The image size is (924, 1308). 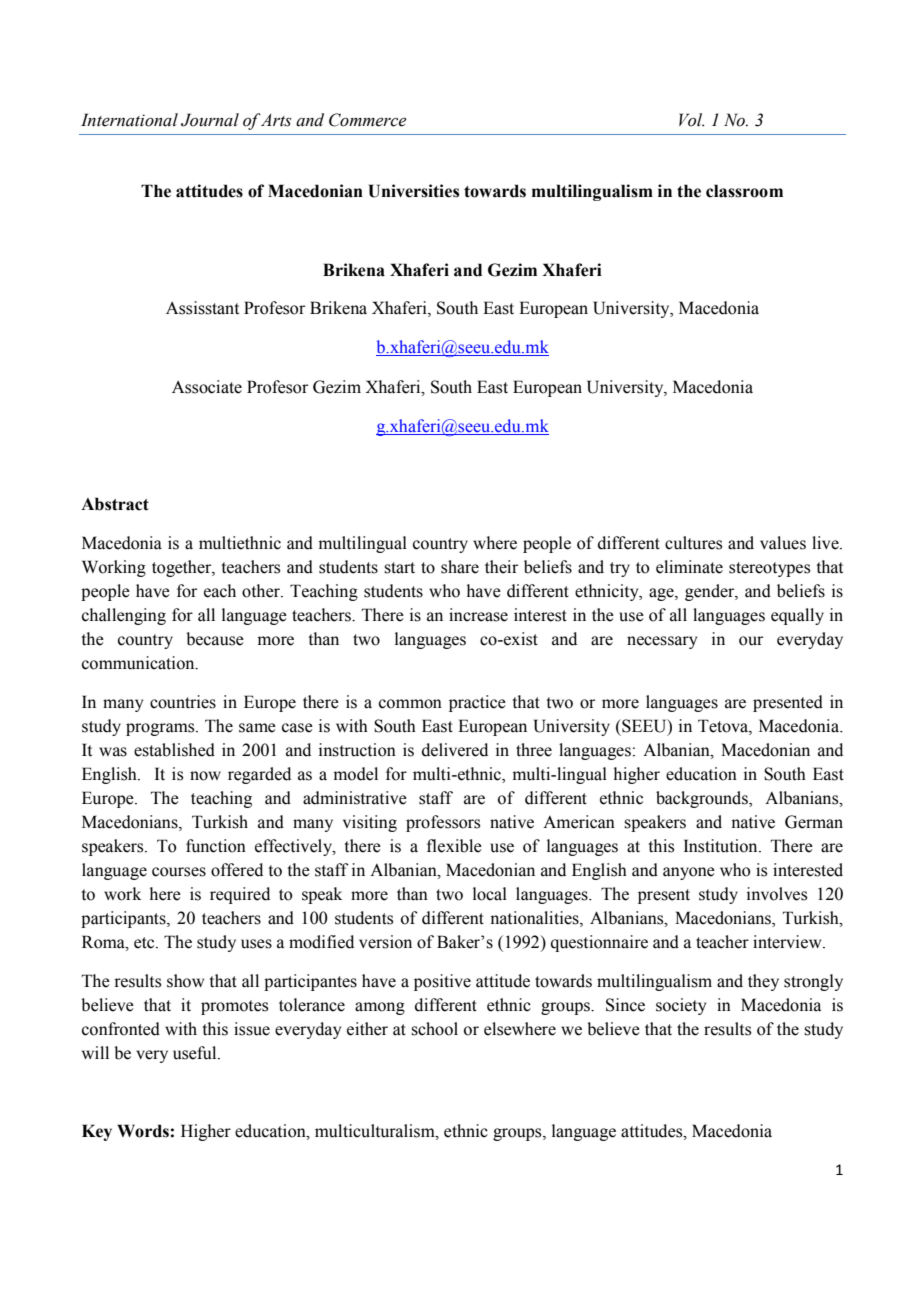 What do you see at coordinates (454, 846) in the screenshot?
I see `flexible` at bounding box center [454, 846].
